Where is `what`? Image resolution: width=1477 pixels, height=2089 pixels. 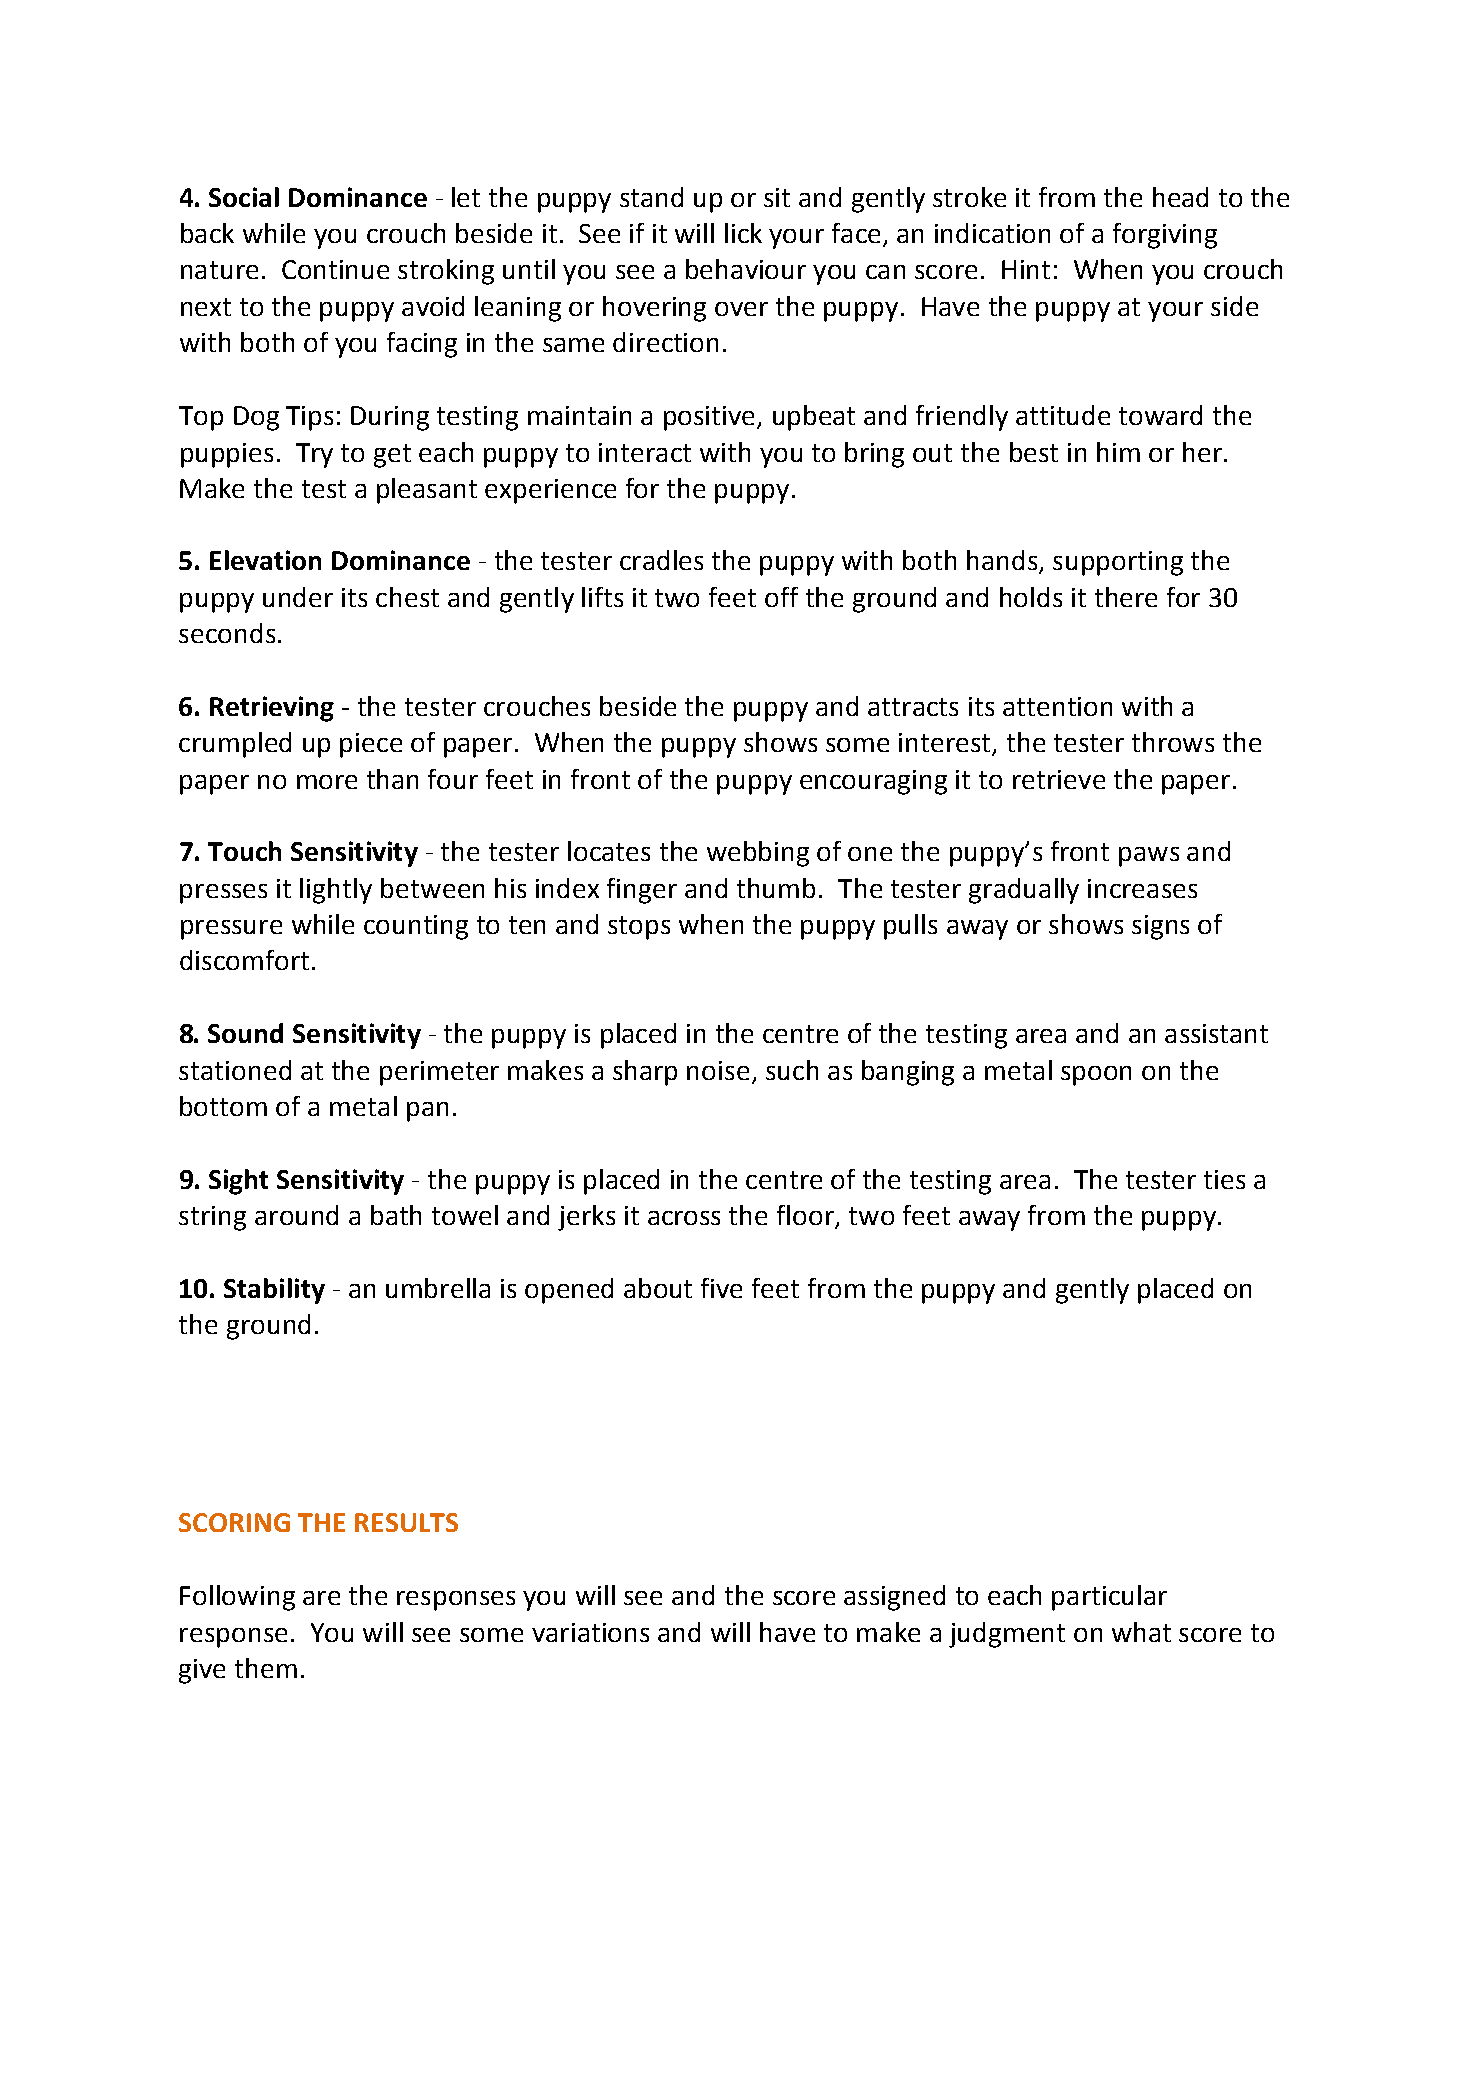
what is located at coordinates (1141, 1632).
